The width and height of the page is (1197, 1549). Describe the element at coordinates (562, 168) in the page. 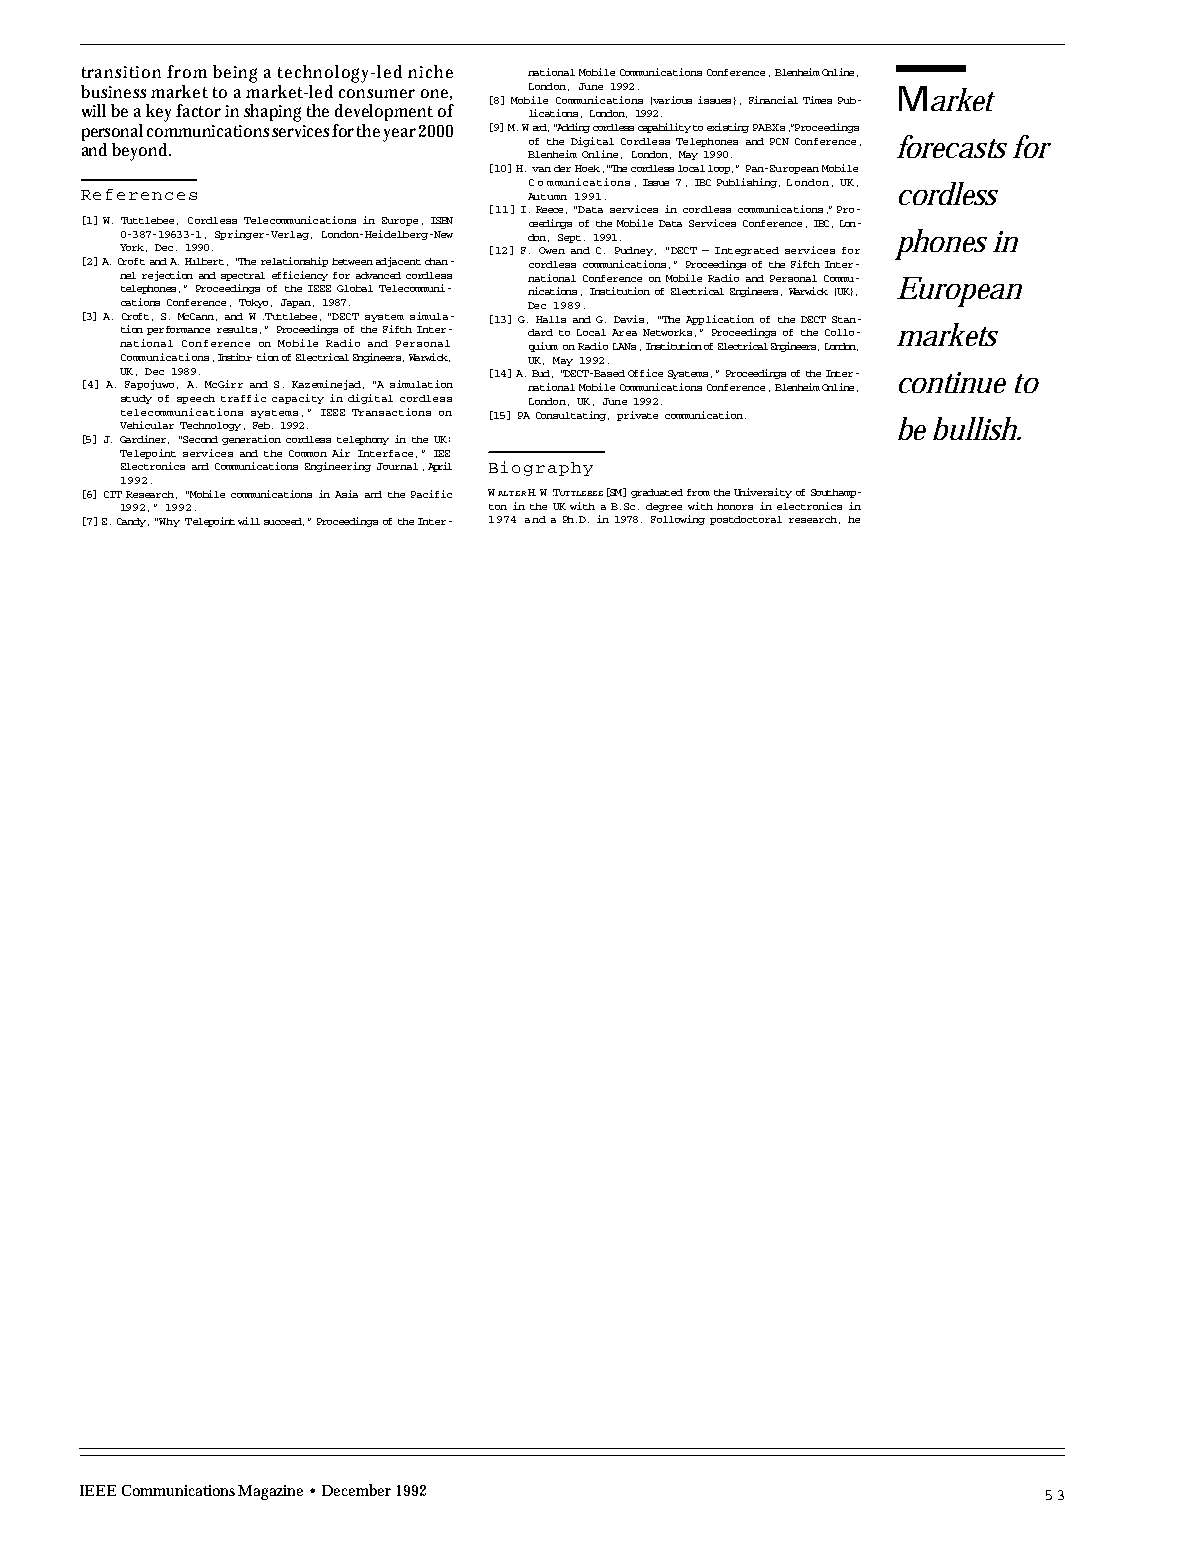

I see `der` at that location.
